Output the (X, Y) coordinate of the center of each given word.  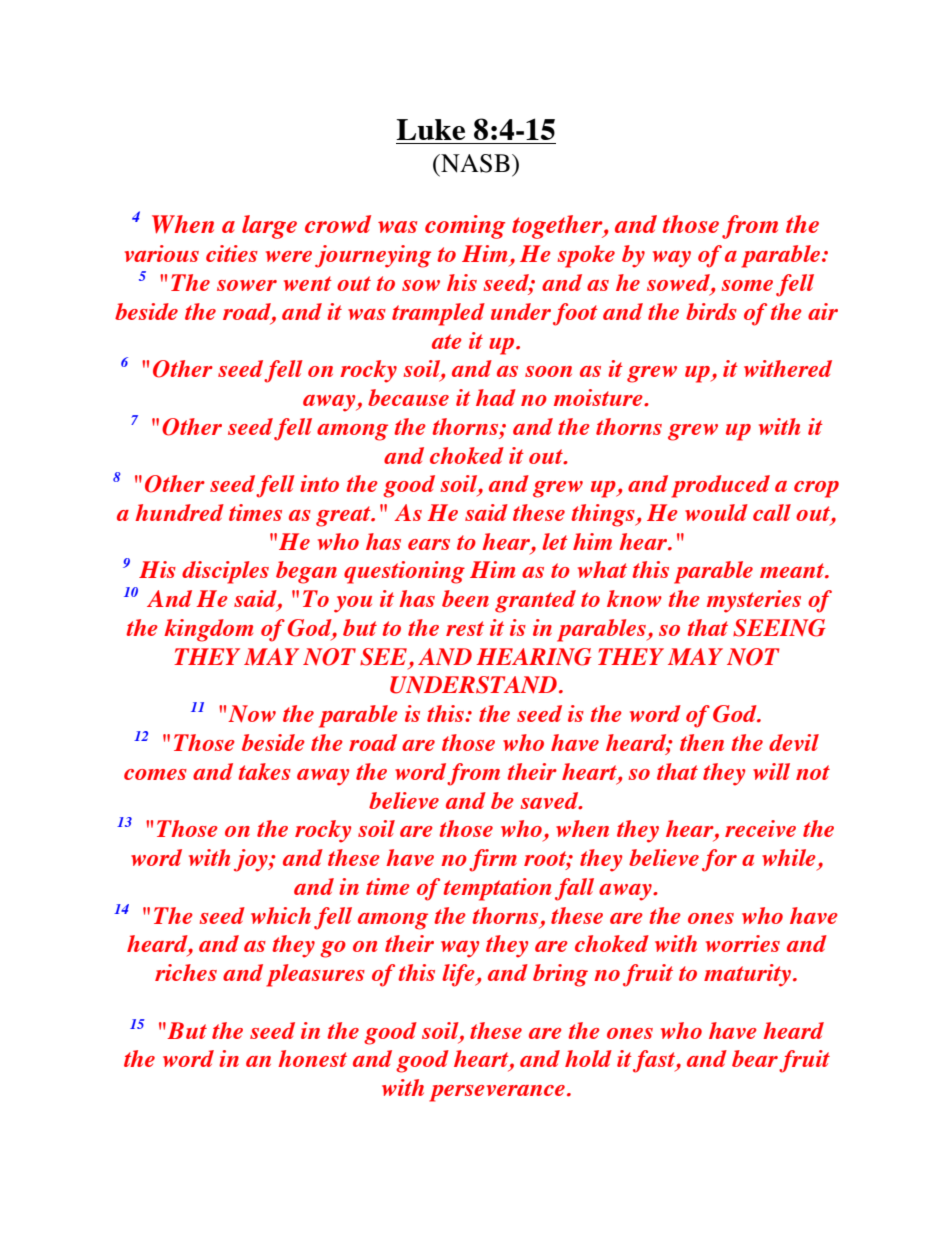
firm (493, 860)
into (319, 483)
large (269, 227)
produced (720, 486)
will (771, 771)
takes (264, 771)
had (496, 397)
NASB (474, 163)
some (747, 285)
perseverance (497, 1093)
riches (186, 972)
